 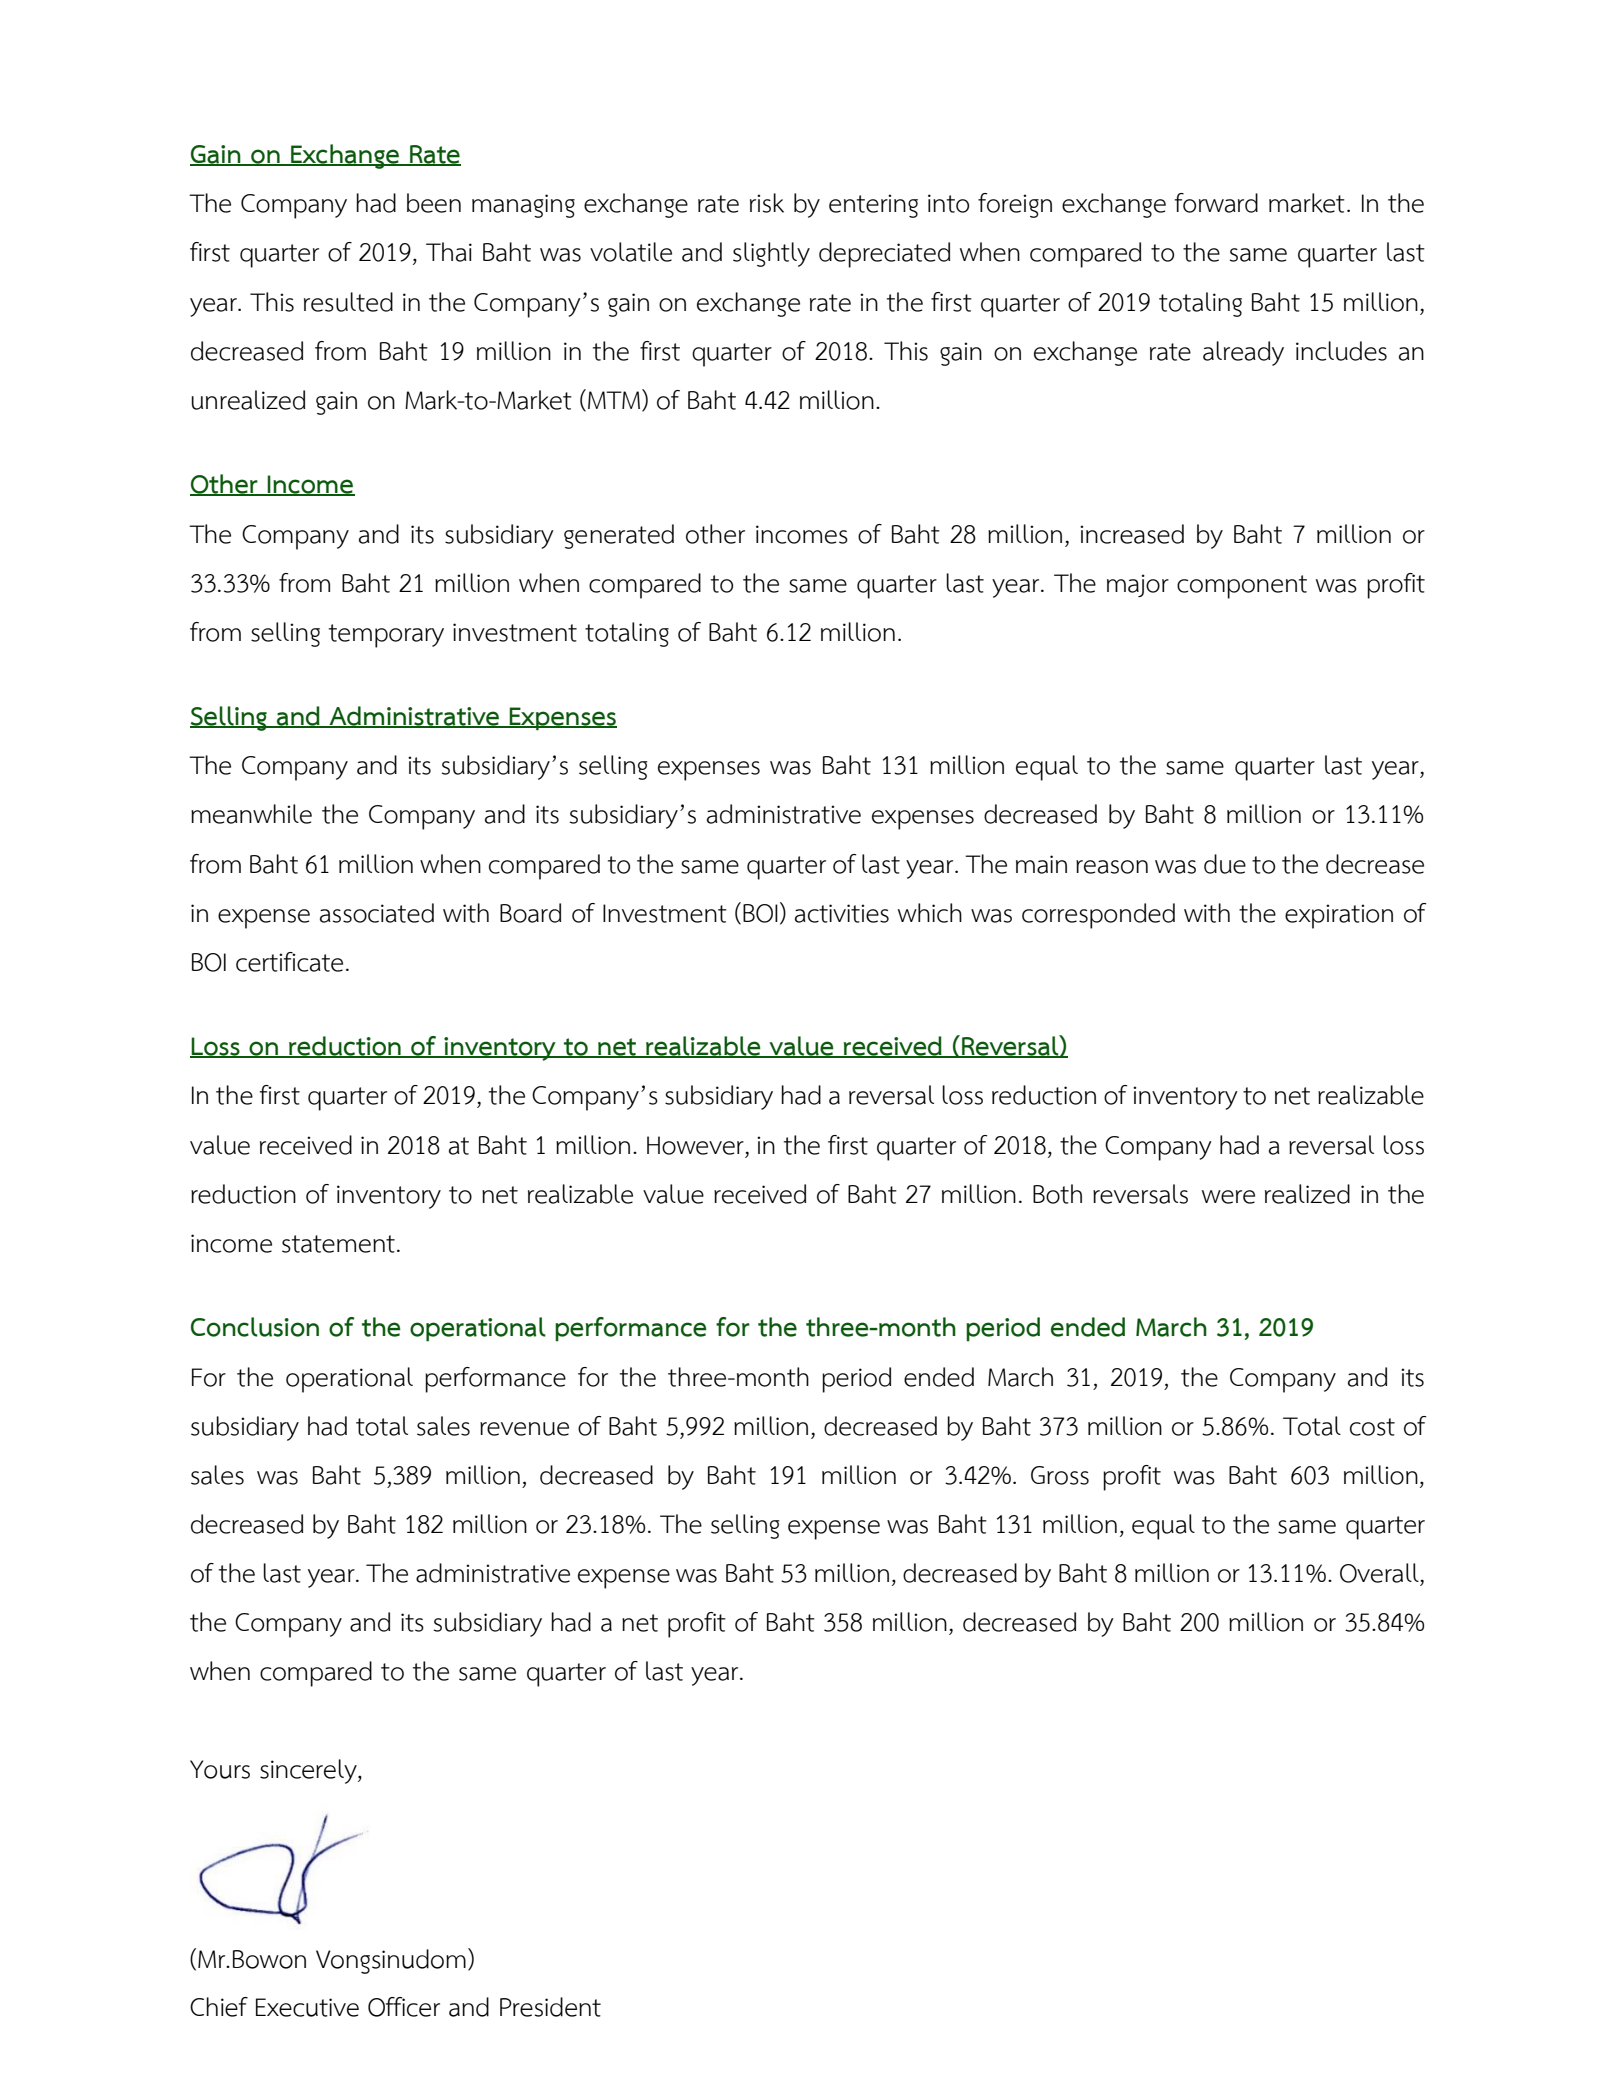 I want to click on temporary, so click(x=386, y=636).
